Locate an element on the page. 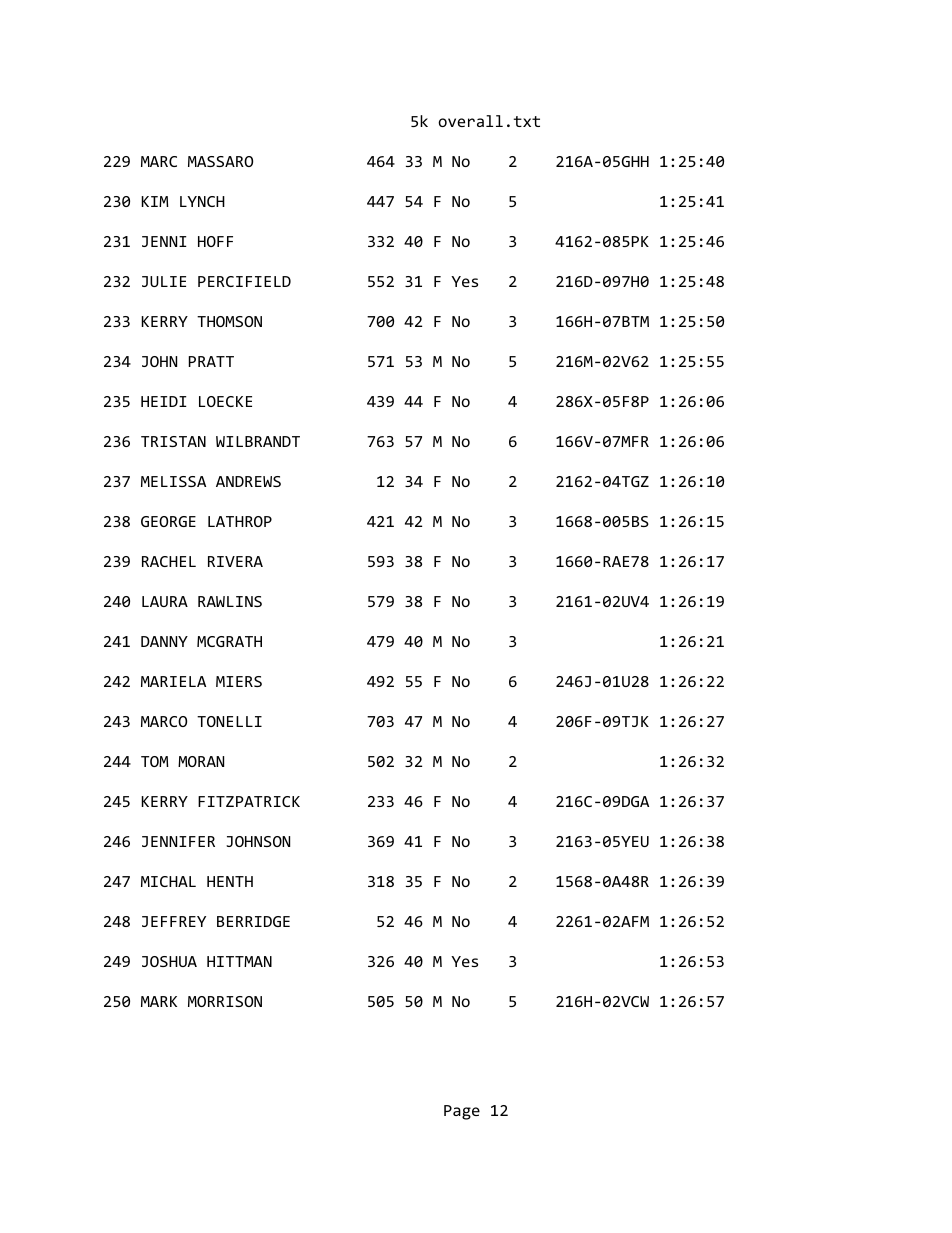 The height and width of the image is (1233, 952). PRATT is located at coordinates (211, 361).
